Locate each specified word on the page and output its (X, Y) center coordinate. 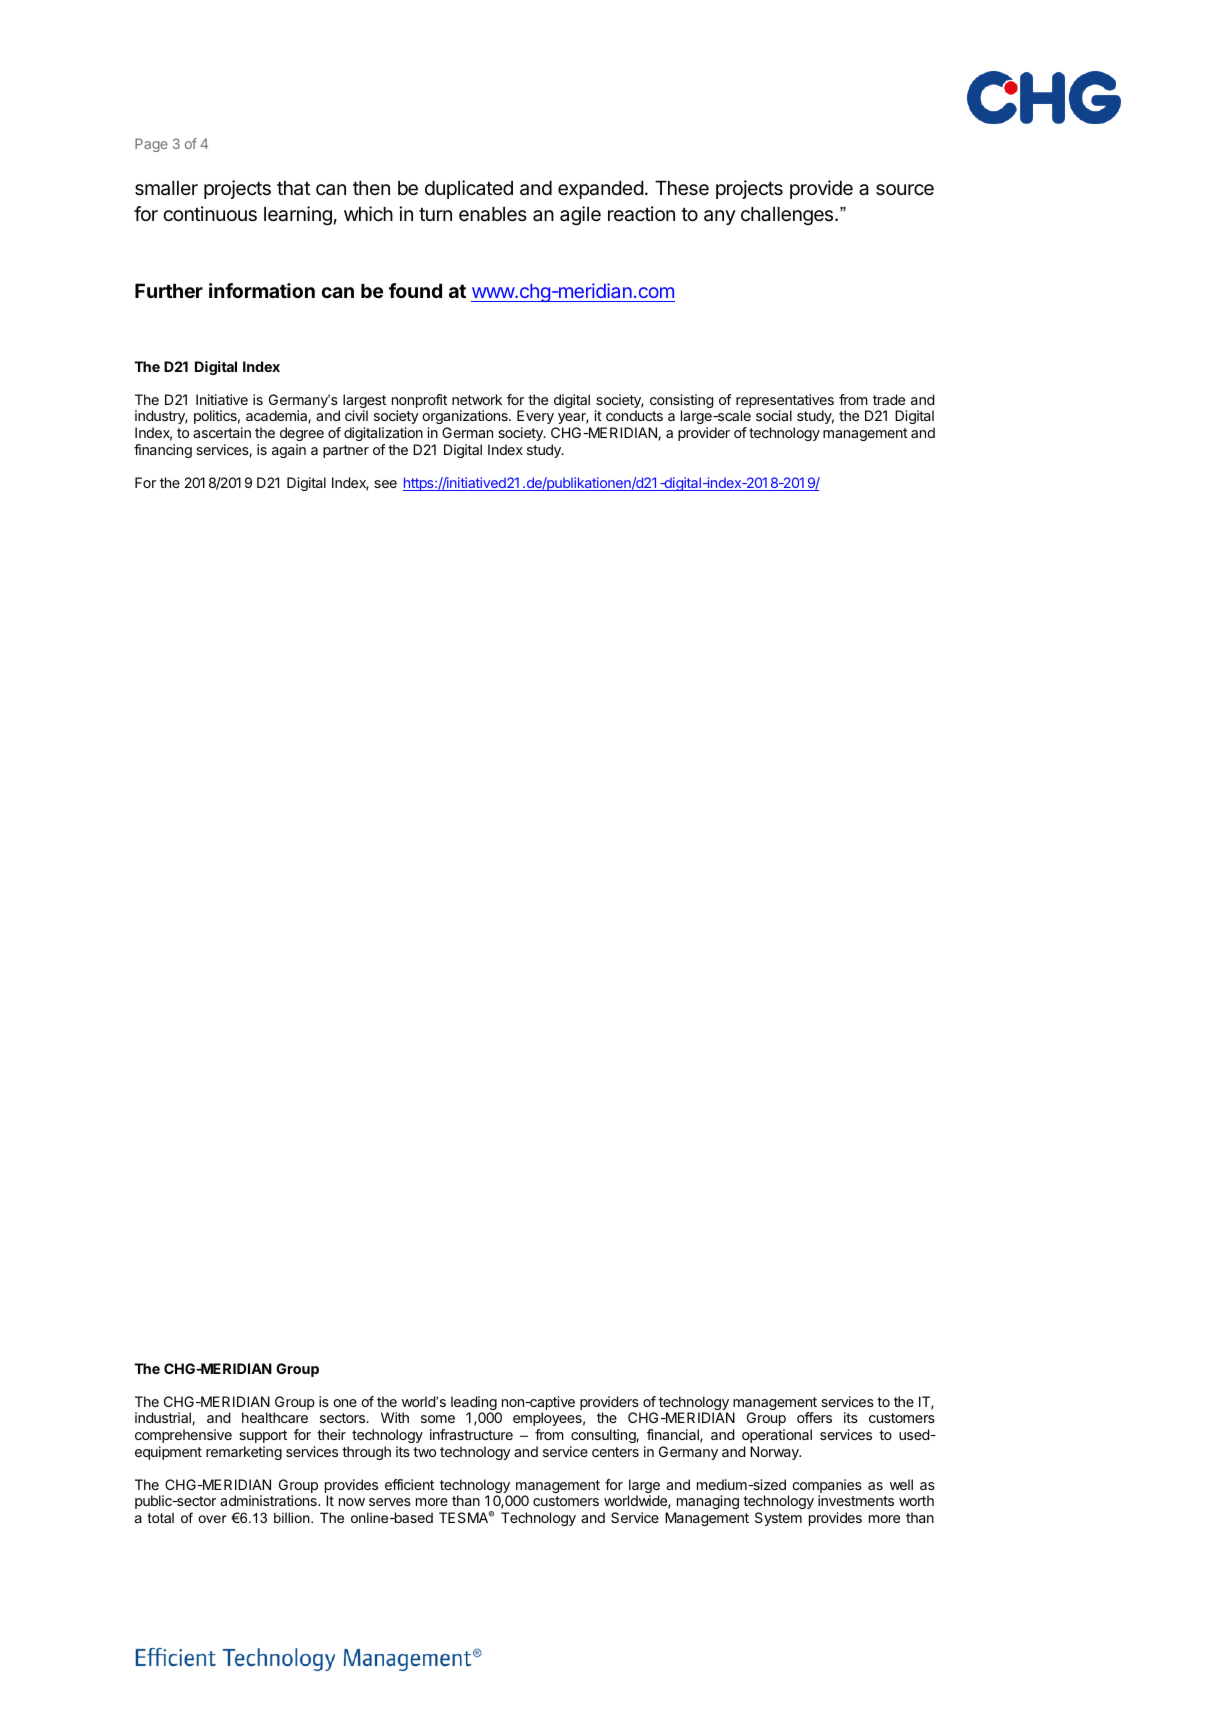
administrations (269, 1500)
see (385, 484)
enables (493, 214)
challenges (788, 215)
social (774, 415)
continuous (210, 214)
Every (535, 417)
